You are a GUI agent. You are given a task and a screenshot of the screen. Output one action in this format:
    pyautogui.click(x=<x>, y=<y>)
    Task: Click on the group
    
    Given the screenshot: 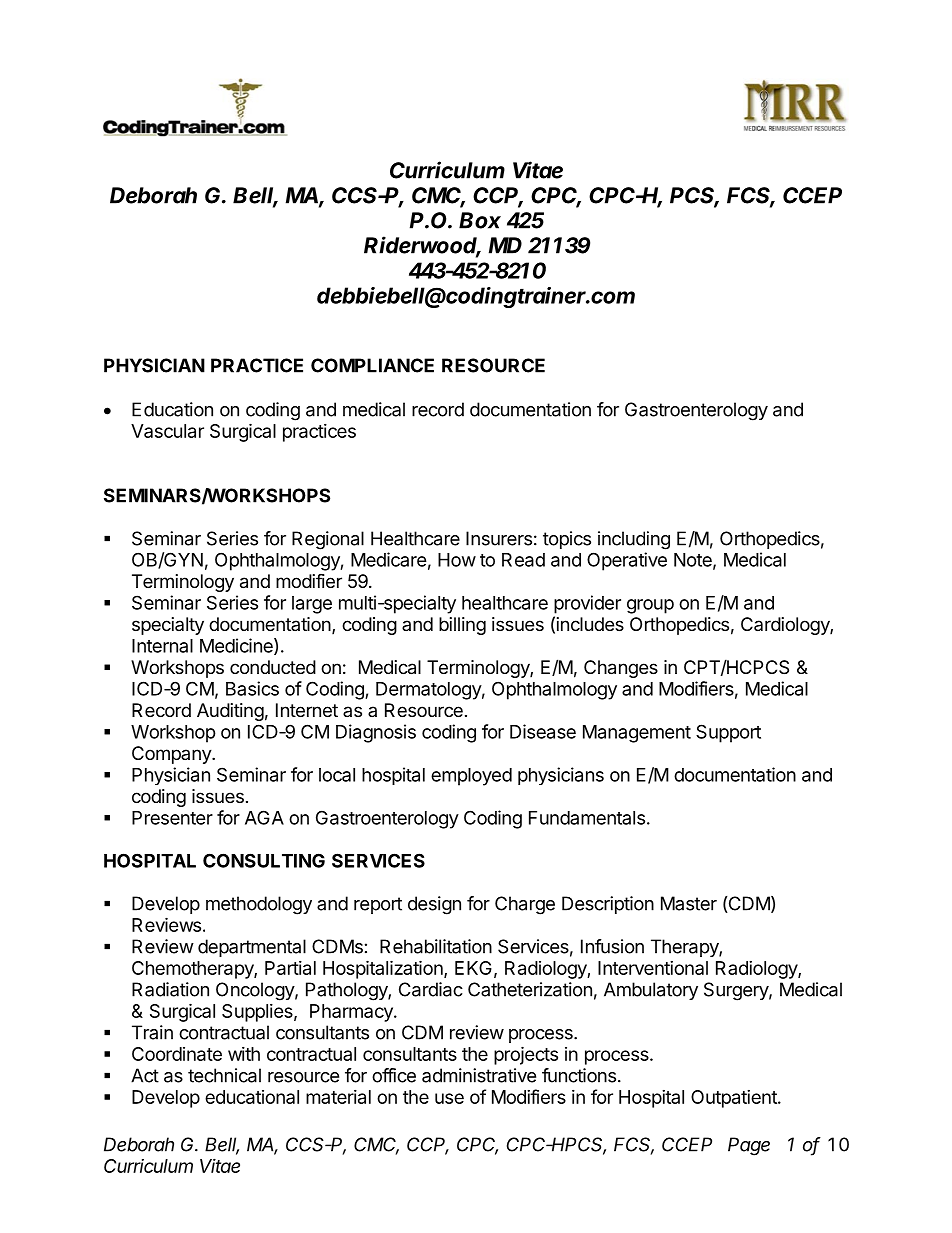 What is the action you would take?
    pyautogui.click(x=650, y=606)
